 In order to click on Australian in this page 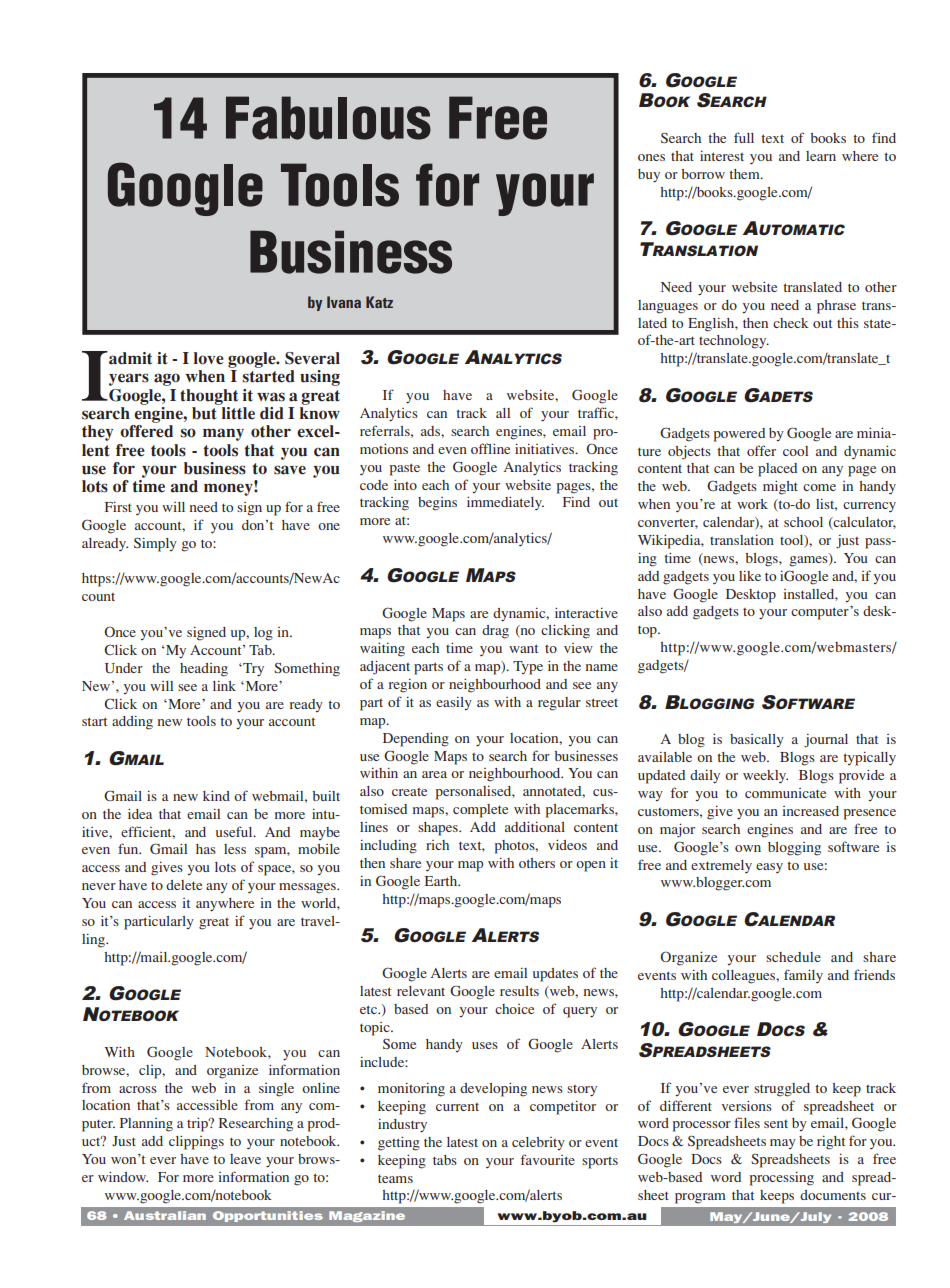, I will do `click(165, 1215)`.
